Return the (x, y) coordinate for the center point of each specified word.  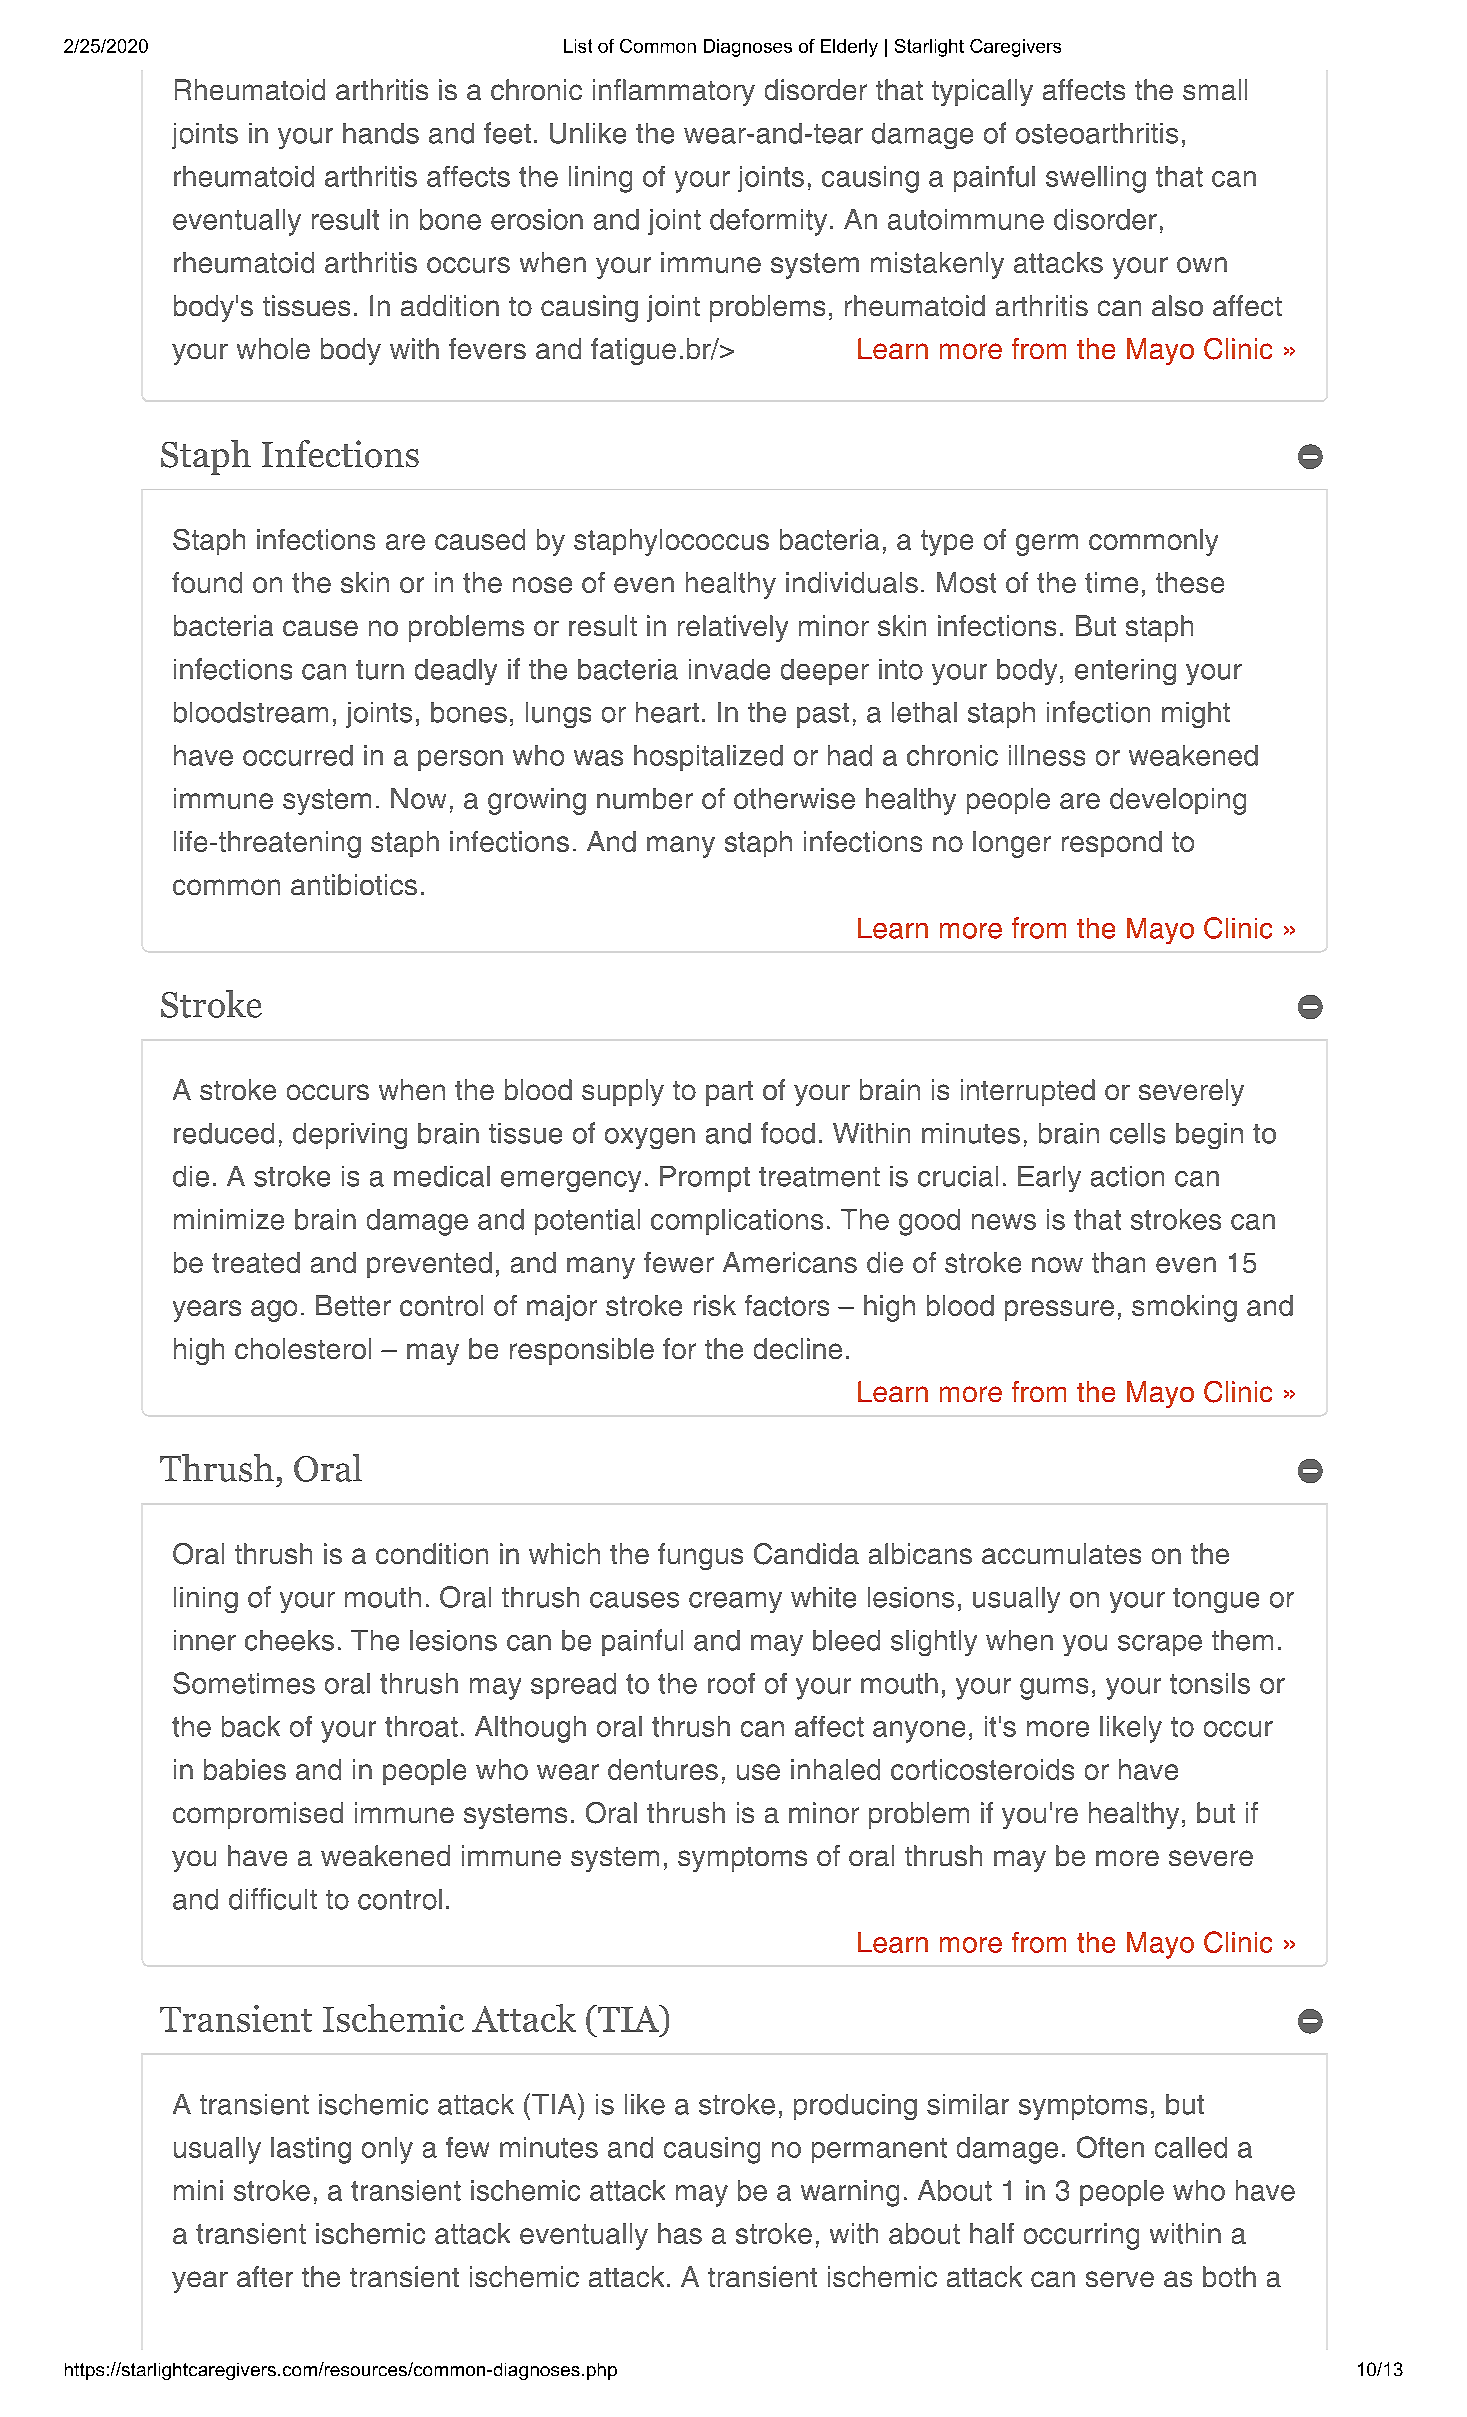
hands (381, 133)
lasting (311, 2150)
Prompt (705, 1179)
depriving (350, 1136)
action (1127, 1176)
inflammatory (674, 92)
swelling (1096, 179)
